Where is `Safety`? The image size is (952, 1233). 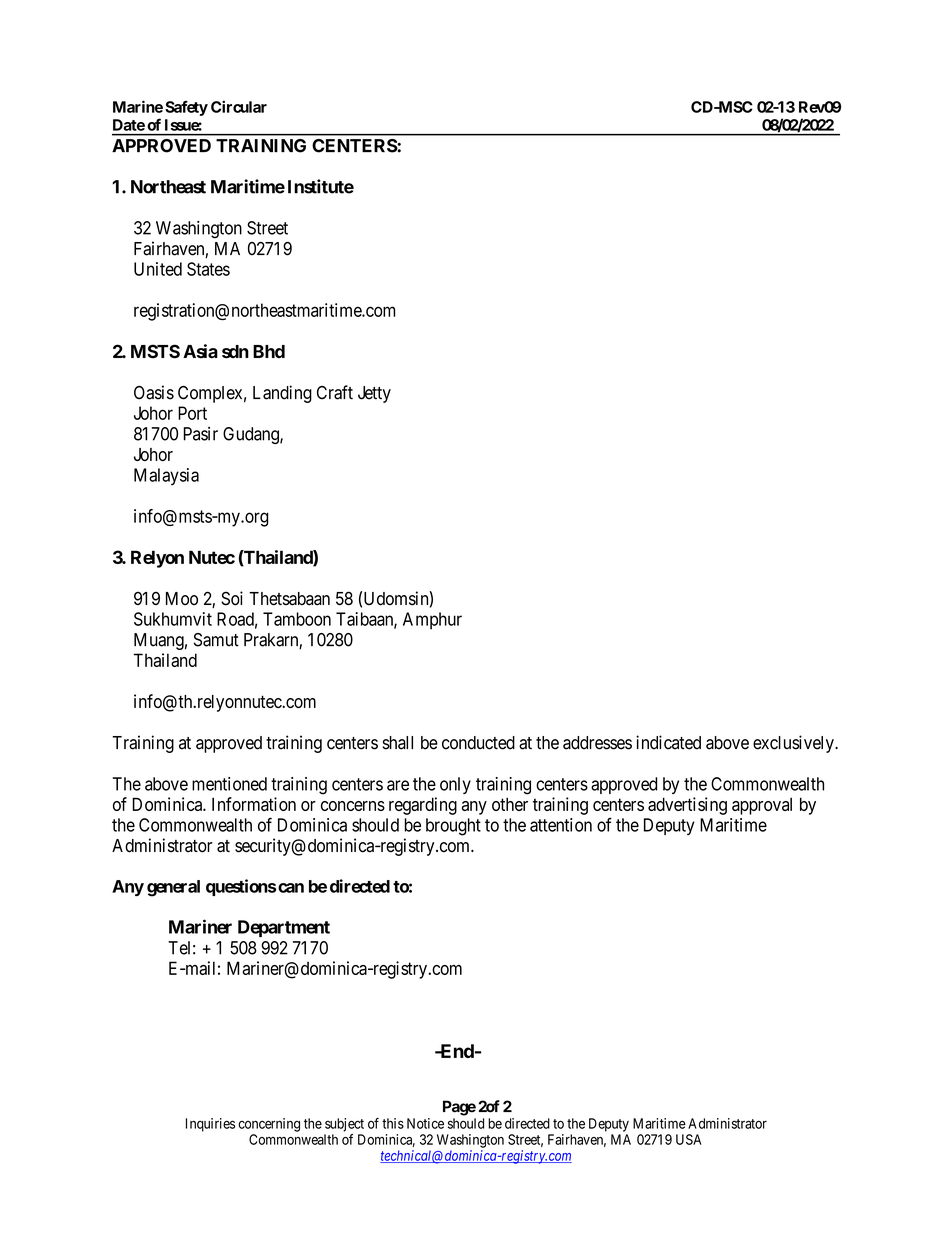 Safety is located at coordinates (186, 108).
